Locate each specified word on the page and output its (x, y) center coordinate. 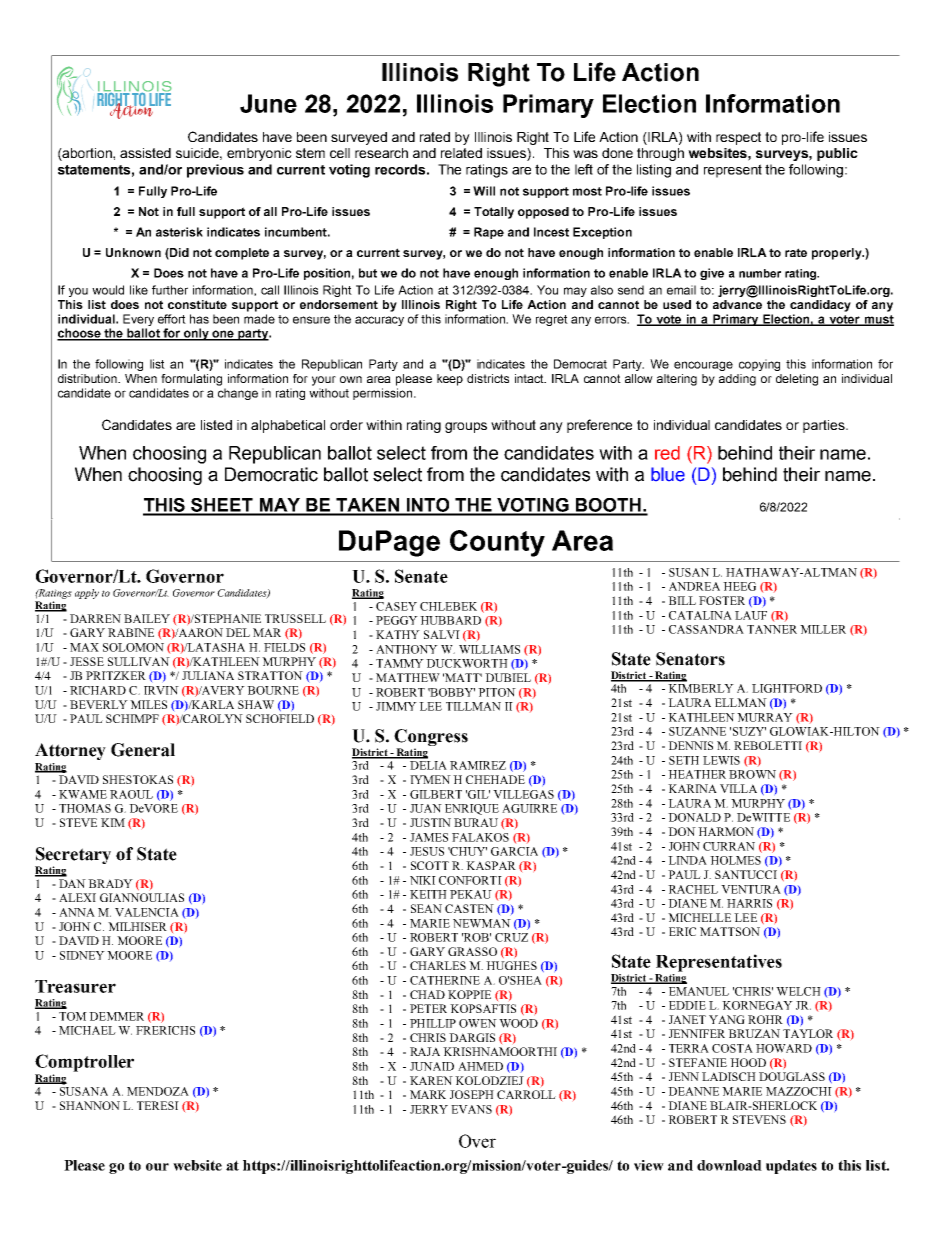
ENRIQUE (472, 809)
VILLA (738, 788)
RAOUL (131, 794)
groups (466, 427)
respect (738, 138)
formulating (191, 380)
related (461, 153)
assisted (145, 153)
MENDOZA (158, 1091)
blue (668, 474)
